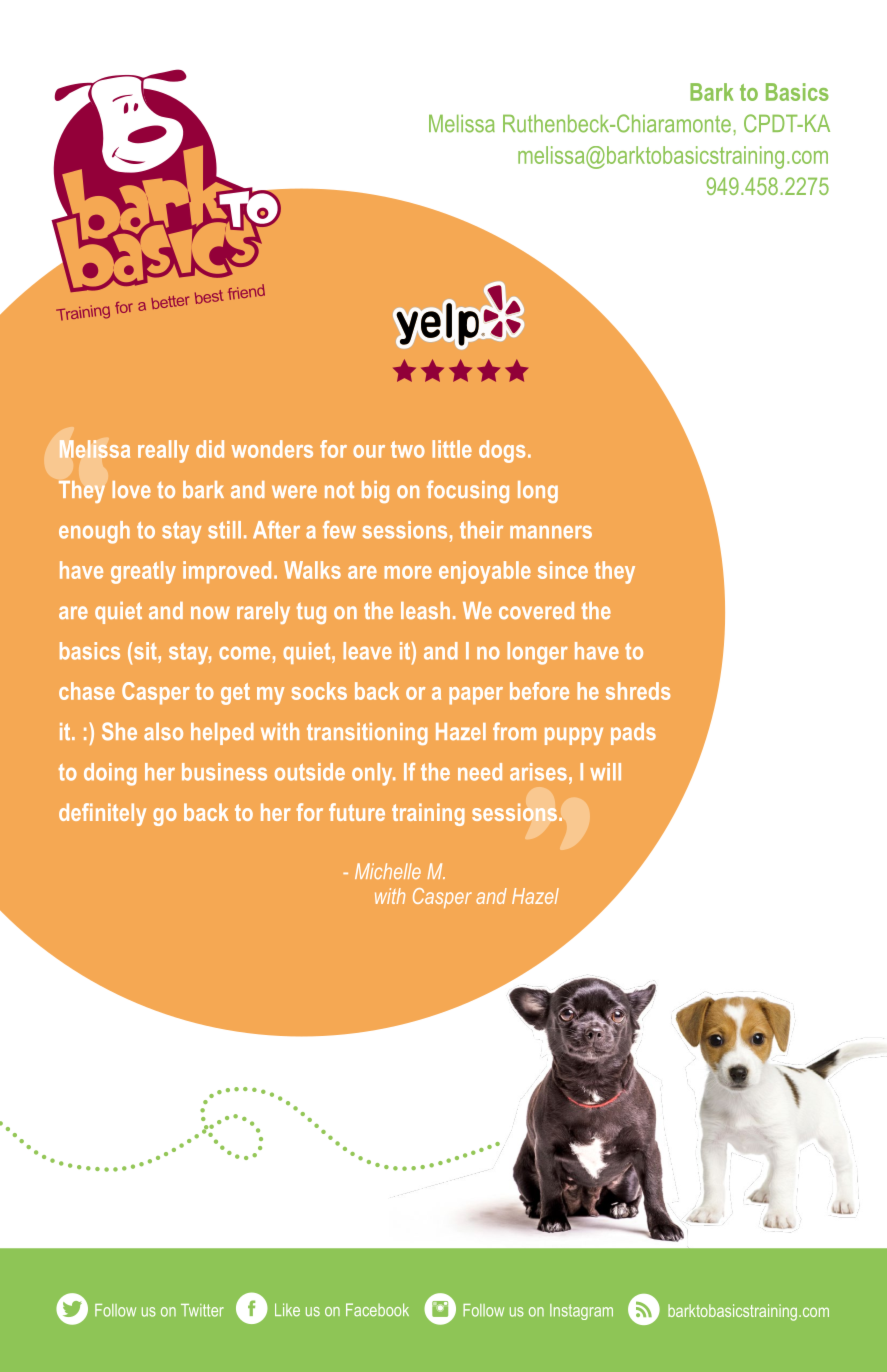  I want to click on covered, so click(536, 610).
